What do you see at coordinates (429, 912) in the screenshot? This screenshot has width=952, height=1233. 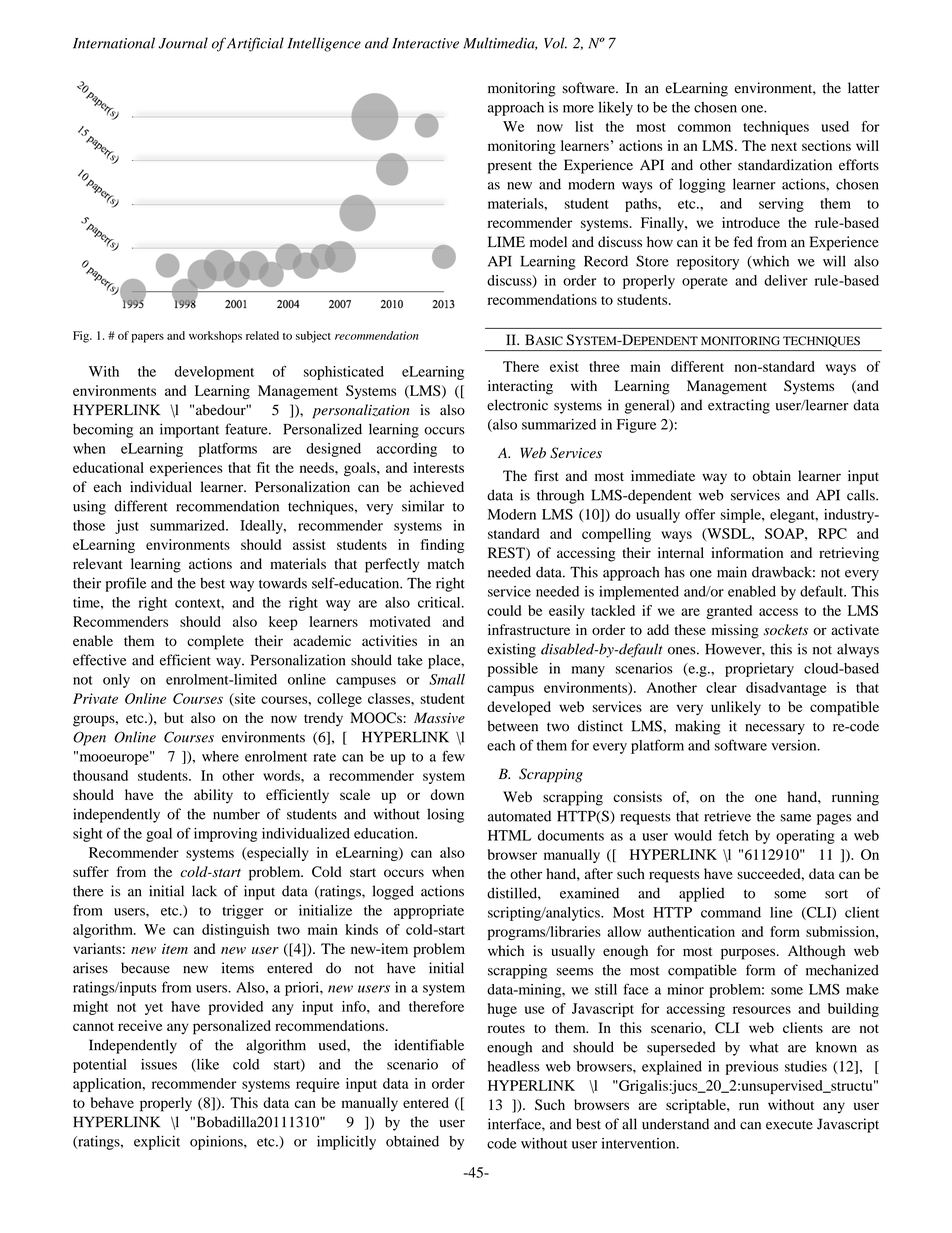 I see `appropriate` at bounding box center [429, 912].
